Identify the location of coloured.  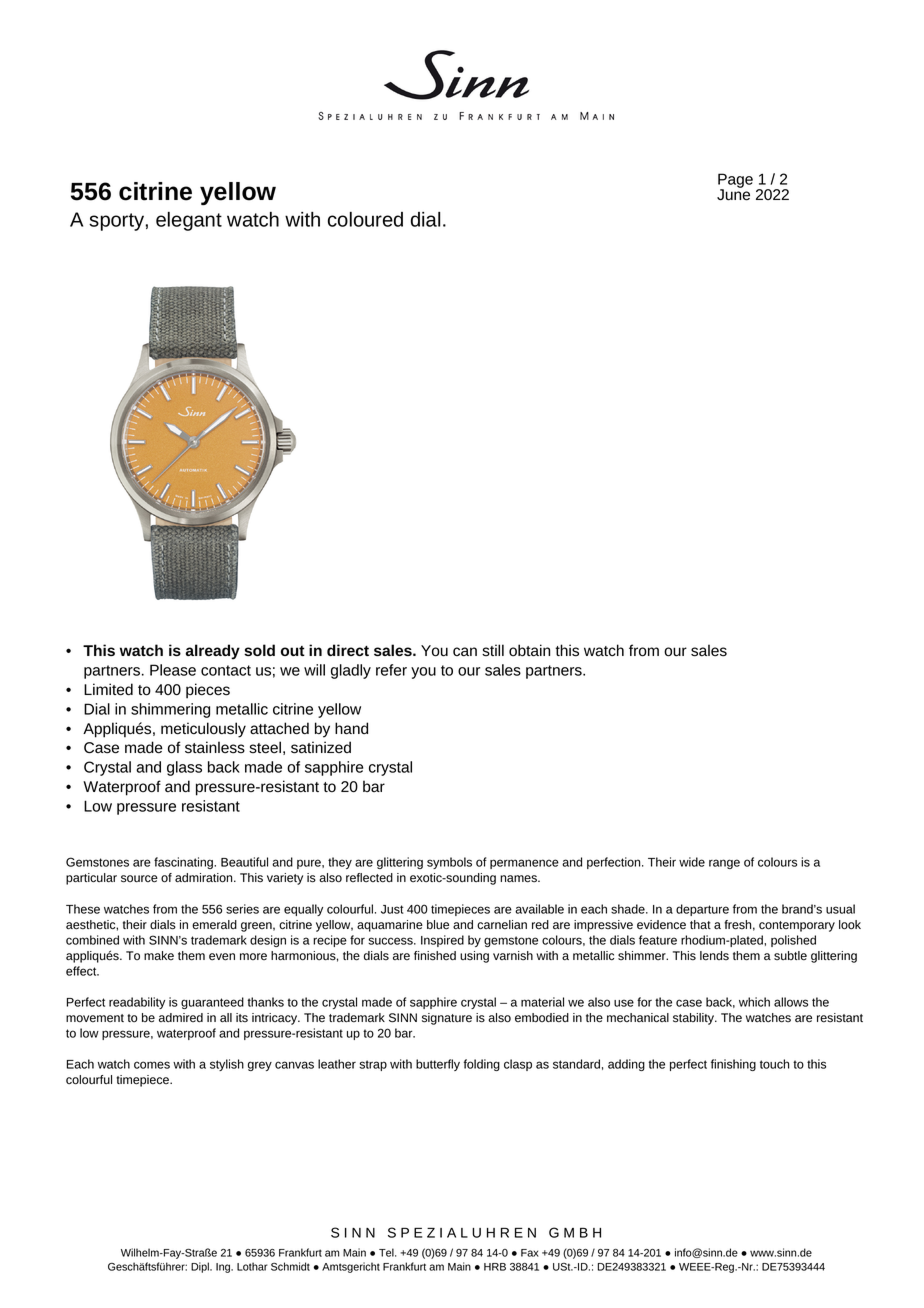
(365, 219).
